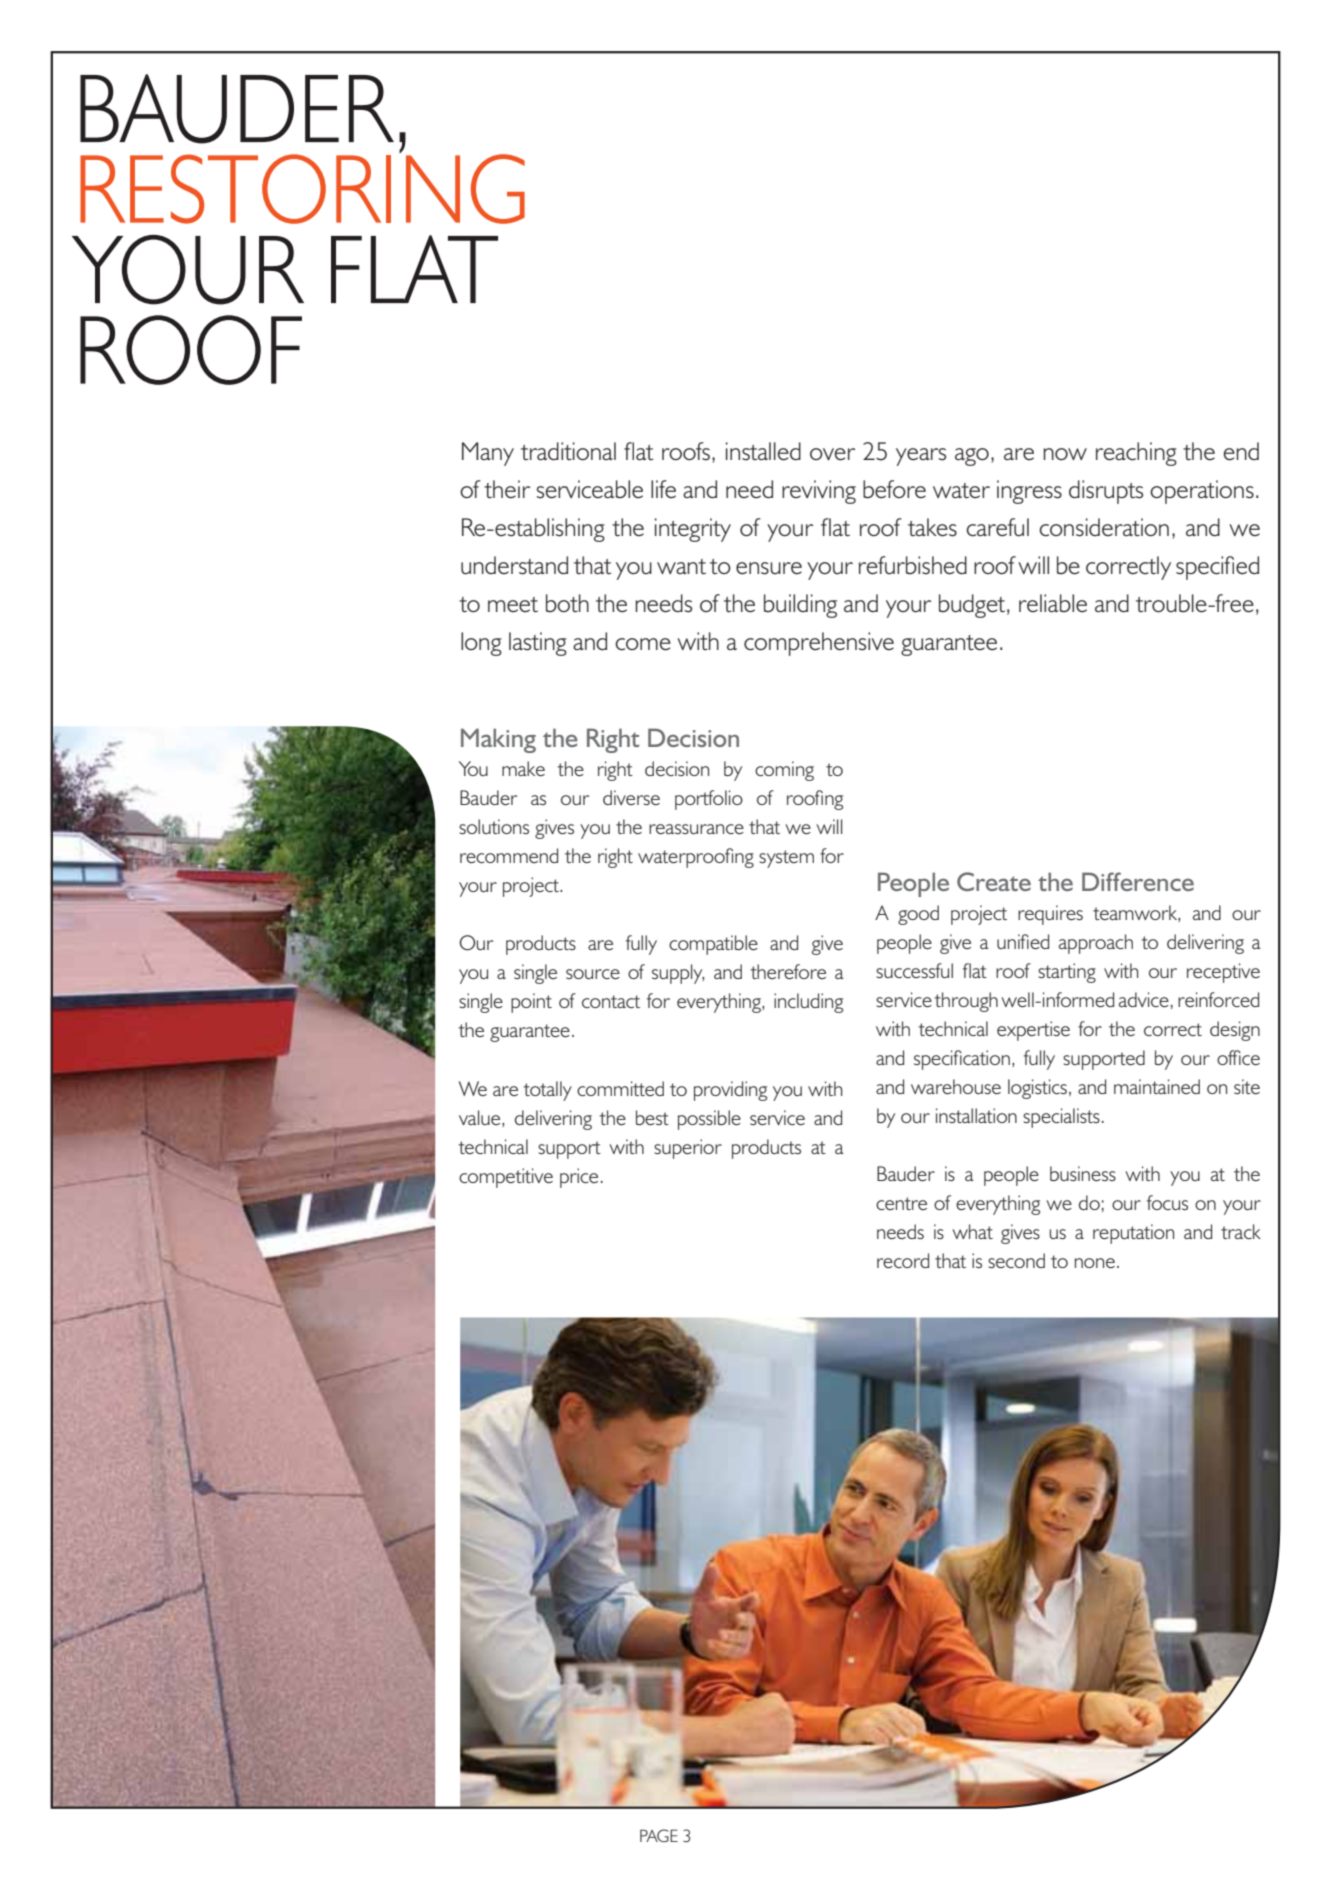 The image size is (1331, 1884). Describe the element at coordinates (903, 1260) in the screenshot. I see `record` at that location.
